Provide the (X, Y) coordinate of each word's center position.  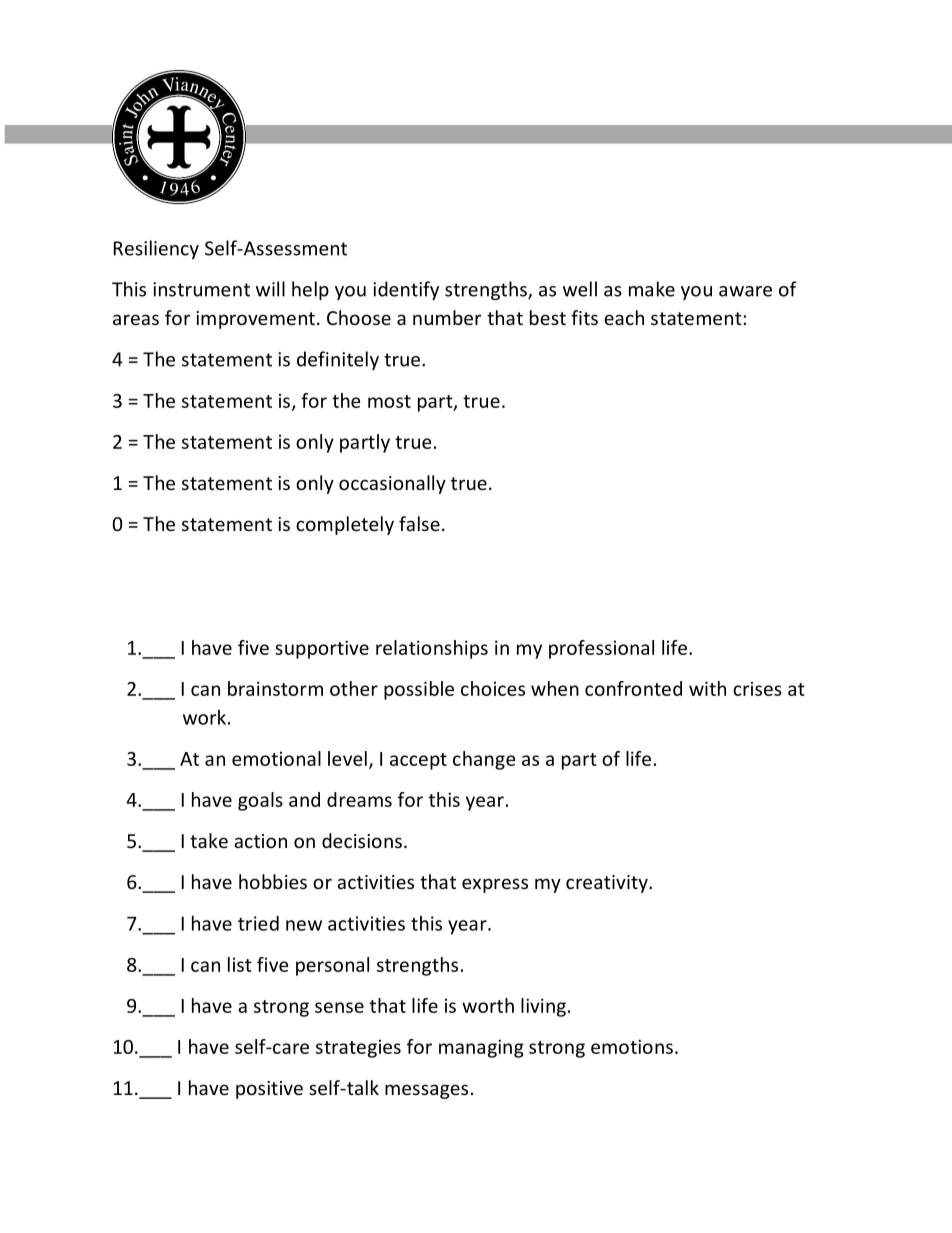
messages (426, 1091)
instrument (201, 289)
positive (269, 1090)
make (652, 289)
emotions (632, 1046)
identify (406, 290)
